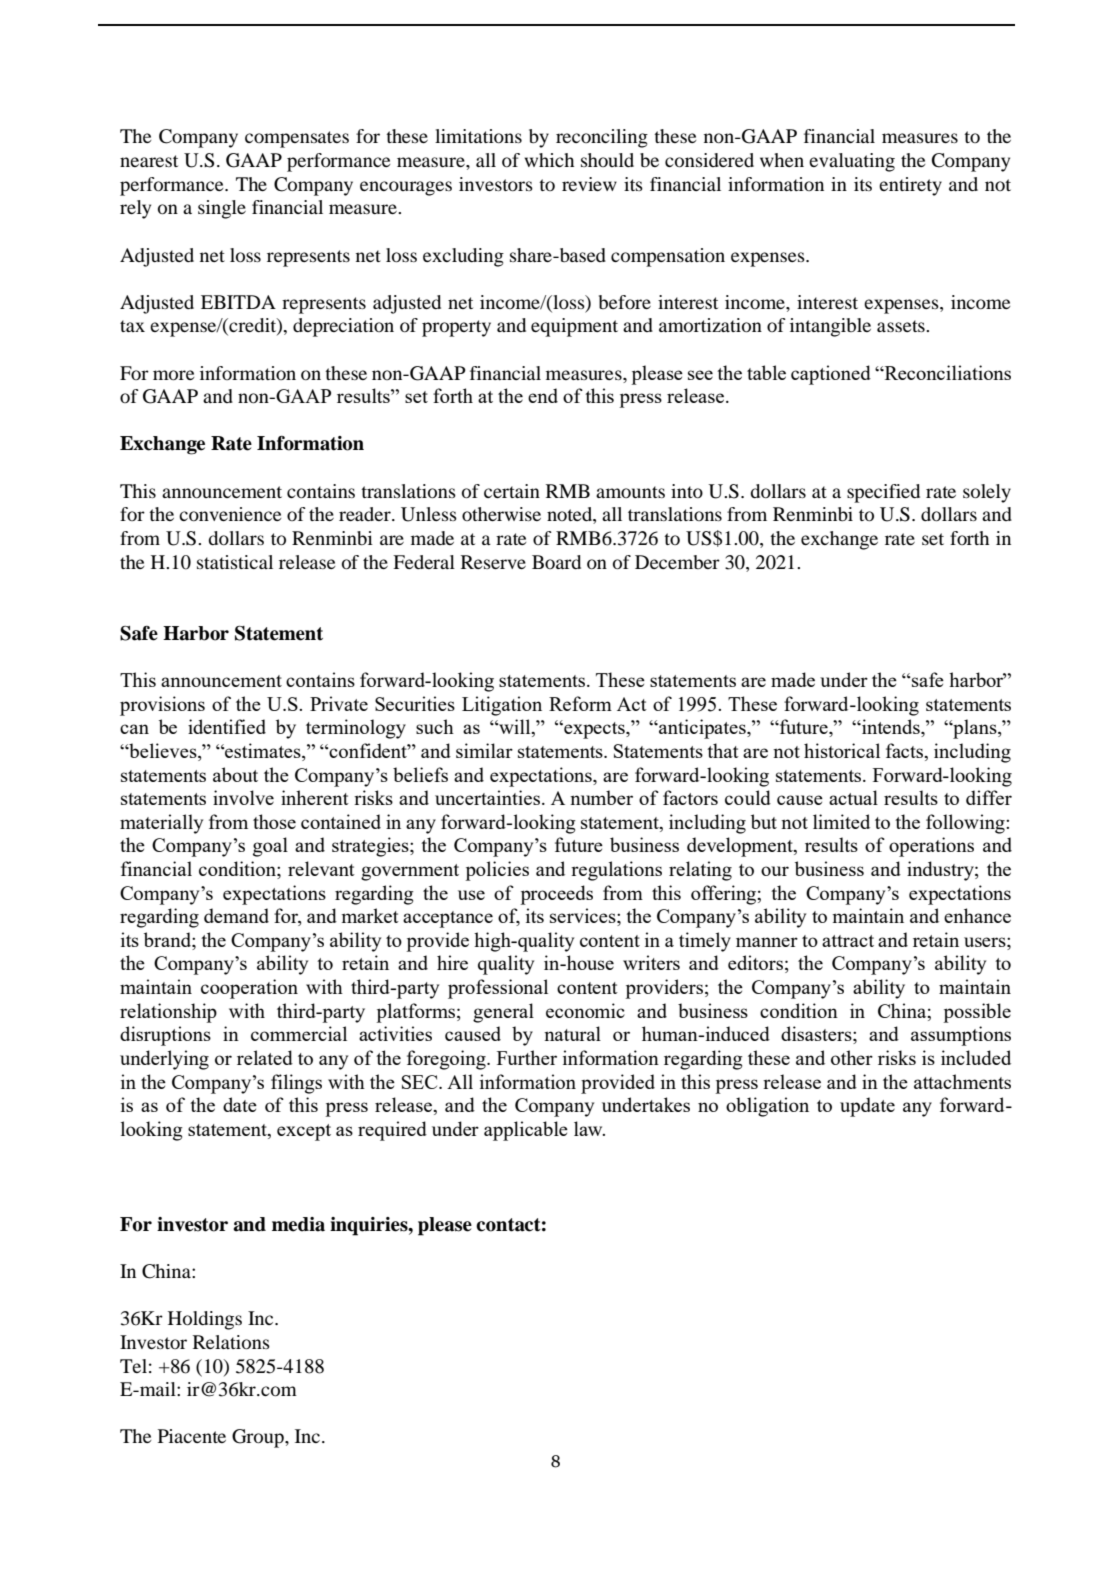 The width and height of the screenshot is (1112, 1573). I want to click on actual, so click(853, 797).
